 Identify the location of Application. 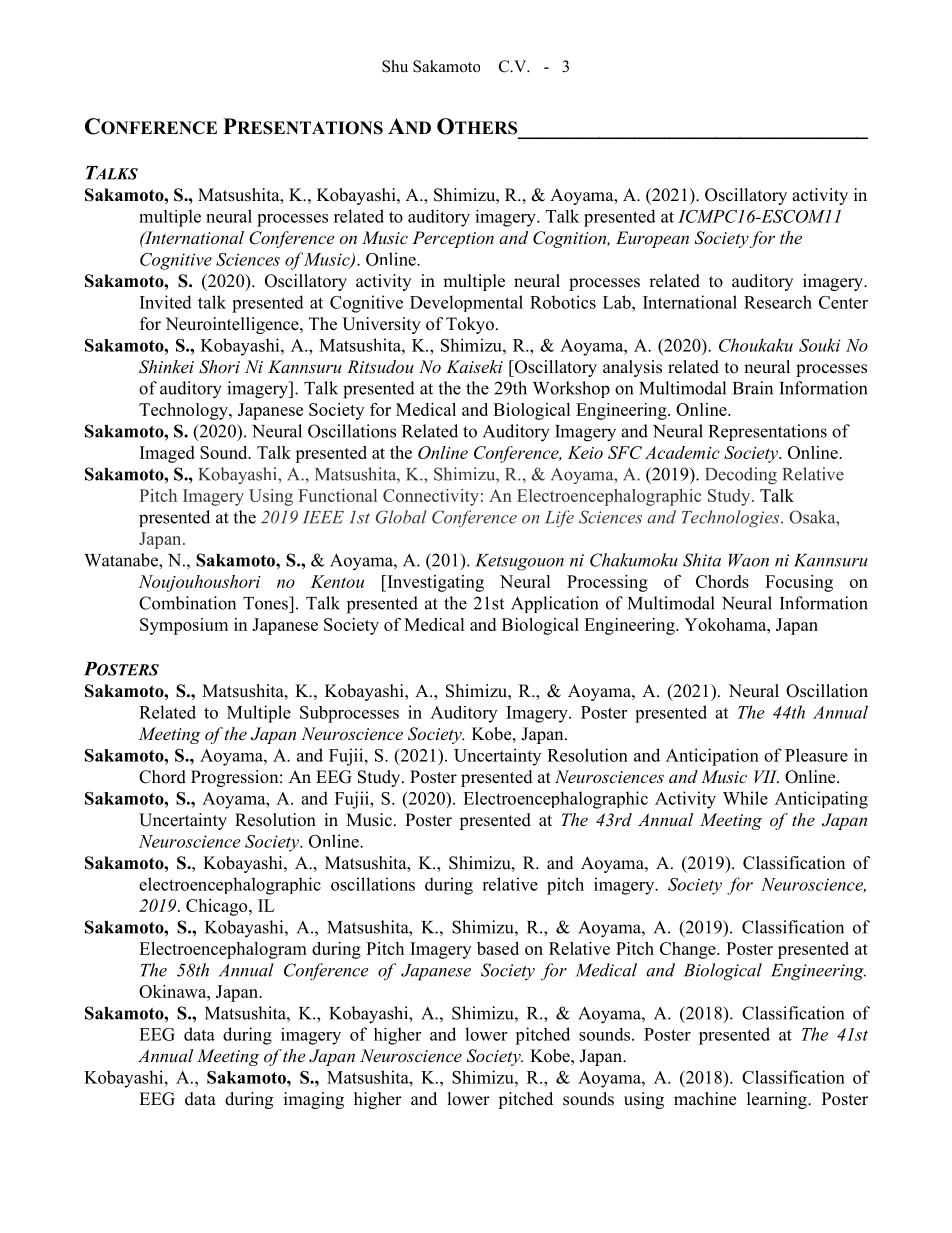
(554, 604).
